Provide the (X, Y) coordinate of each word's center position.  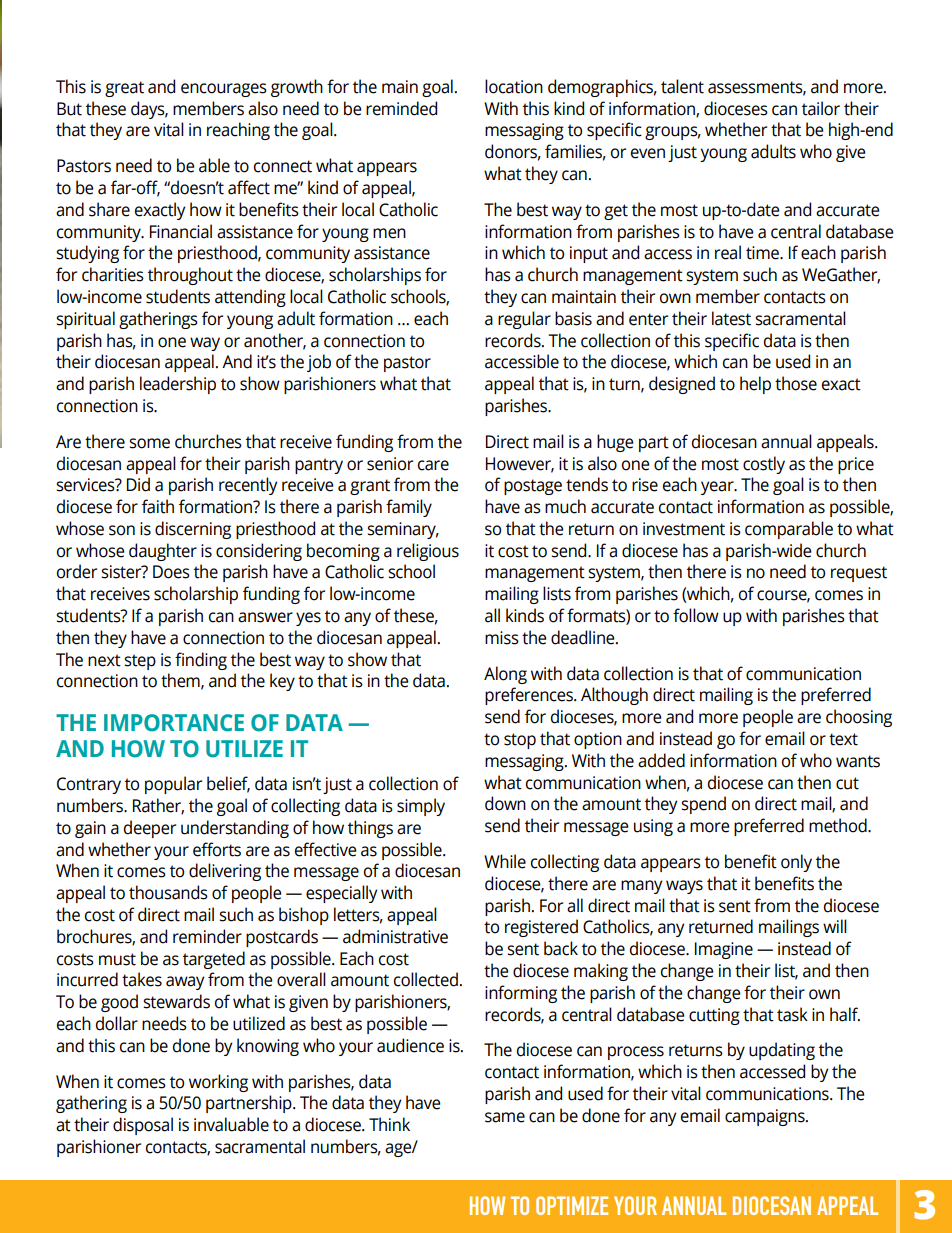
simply (421, 807)
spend (703, 805)
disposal (143, 1126)
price (856, 465)
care (433, 465)
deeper (150, 829)
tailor (821, 108)
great (124, 89)
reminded (401, 108)
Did (138, 484)
